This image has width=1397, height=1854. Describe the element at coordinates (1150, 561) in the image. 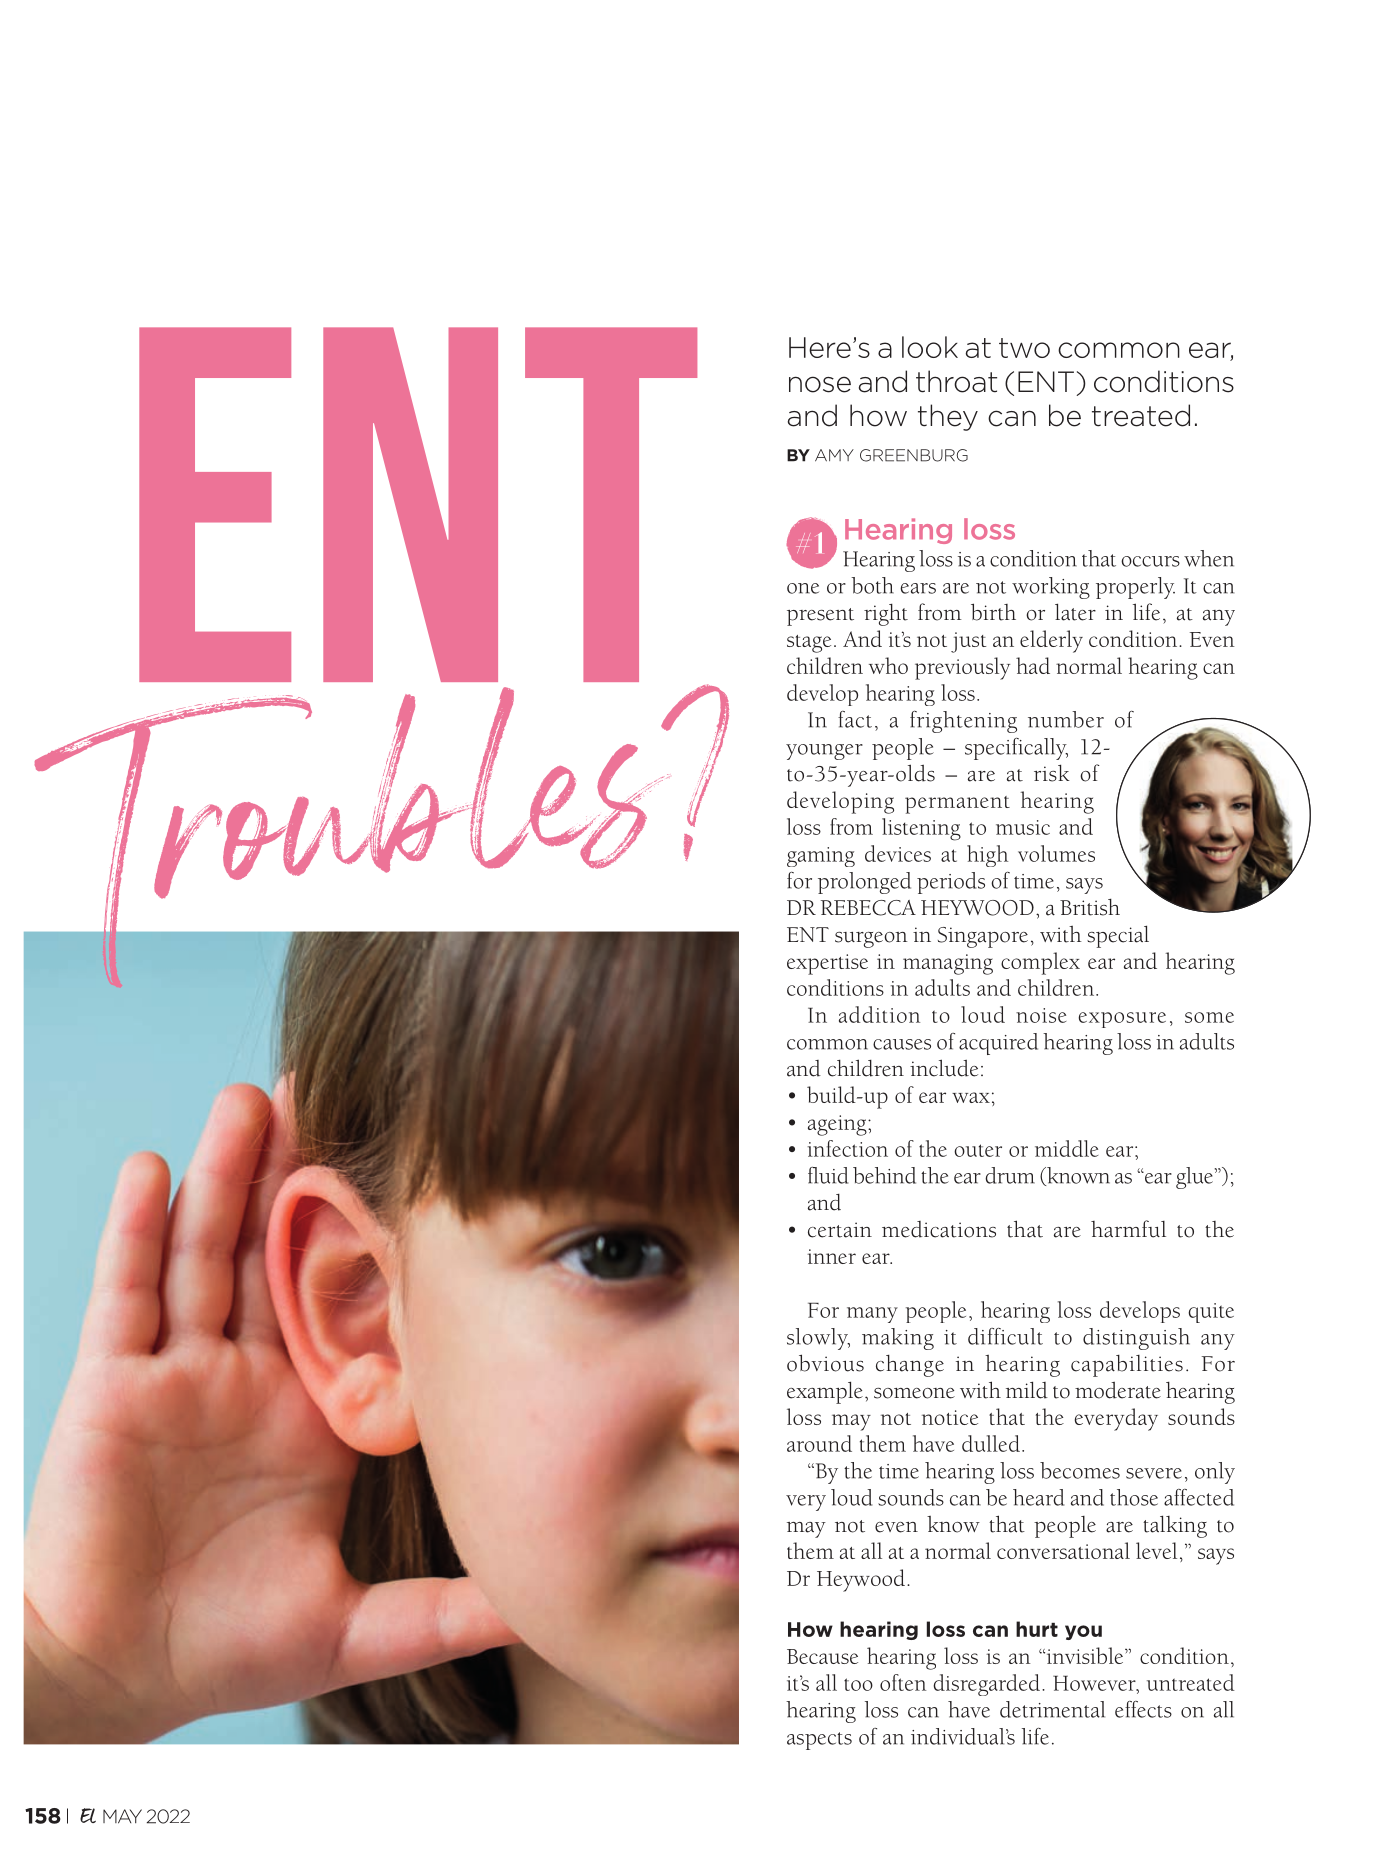

I see `occurs` at that location.
